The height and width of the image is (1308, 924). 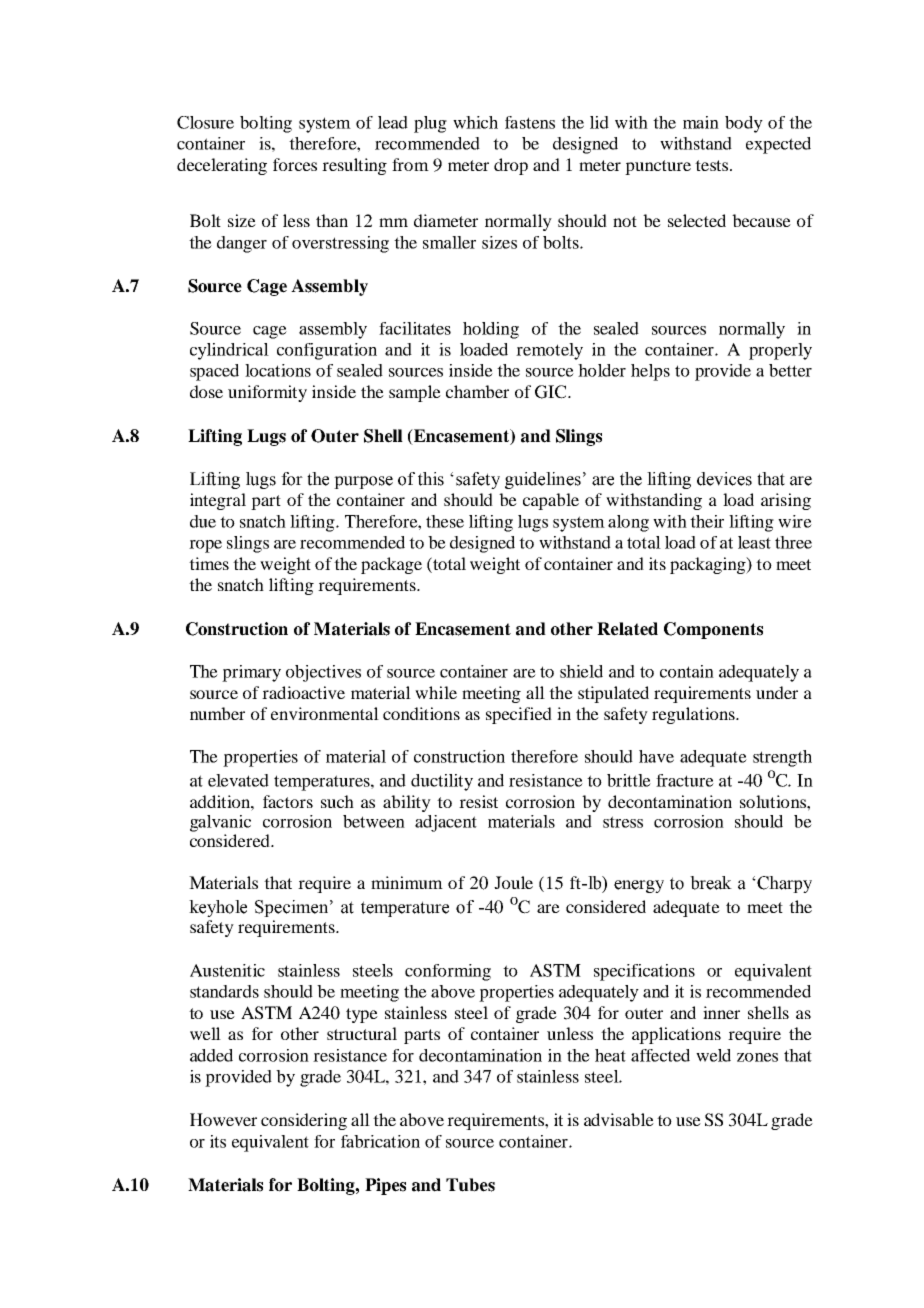 I want to click on tests, so click(x=713, y=165).
